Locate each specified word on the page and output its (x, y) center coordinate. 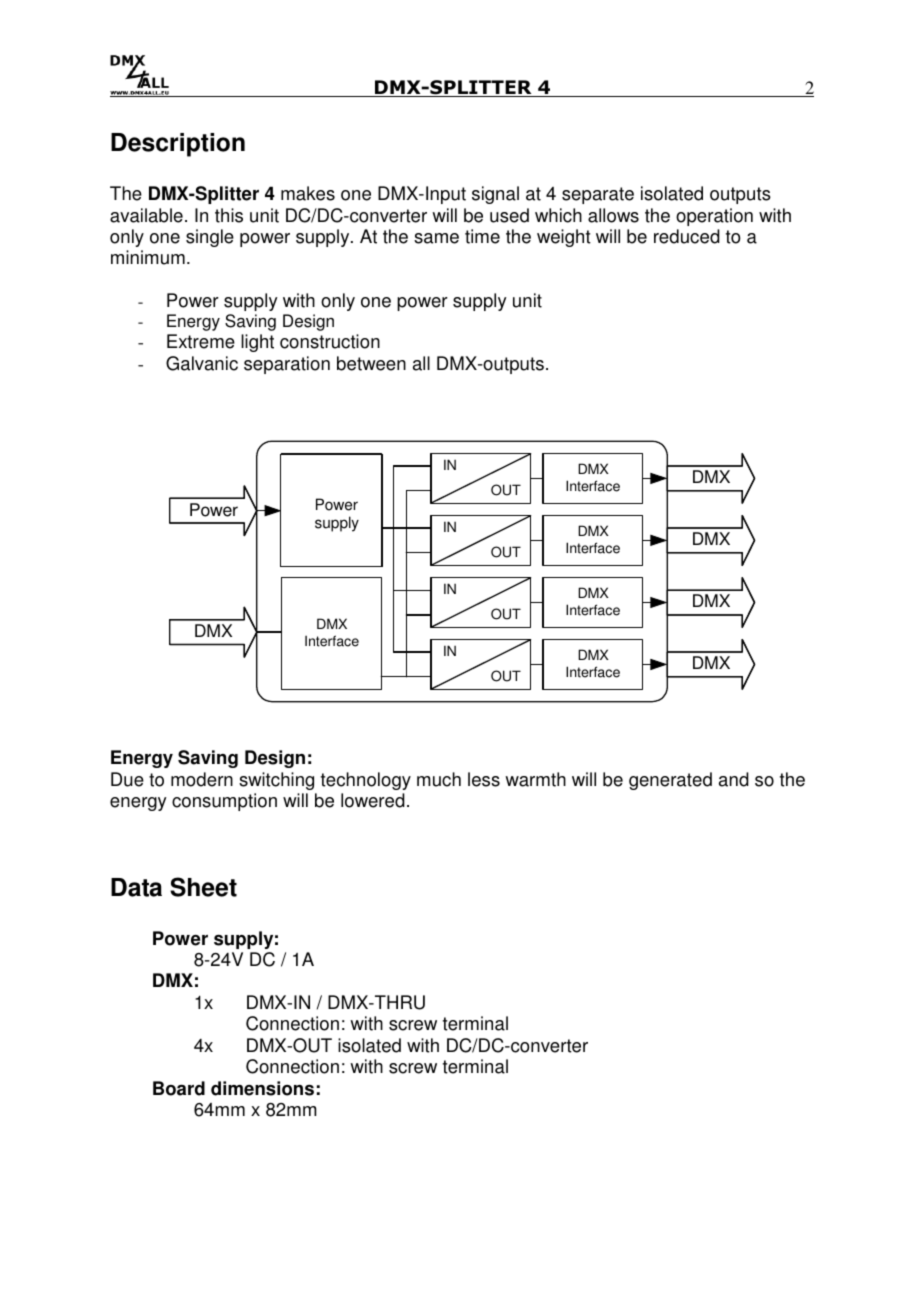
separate (598, 195)
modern (202, 779)
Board (179, 1088)
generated (670, 781)
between (371, 363)
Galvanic (202, 363)
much (439, 779)
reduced (687, 236)
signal (495, 195)
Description (178, 145)
